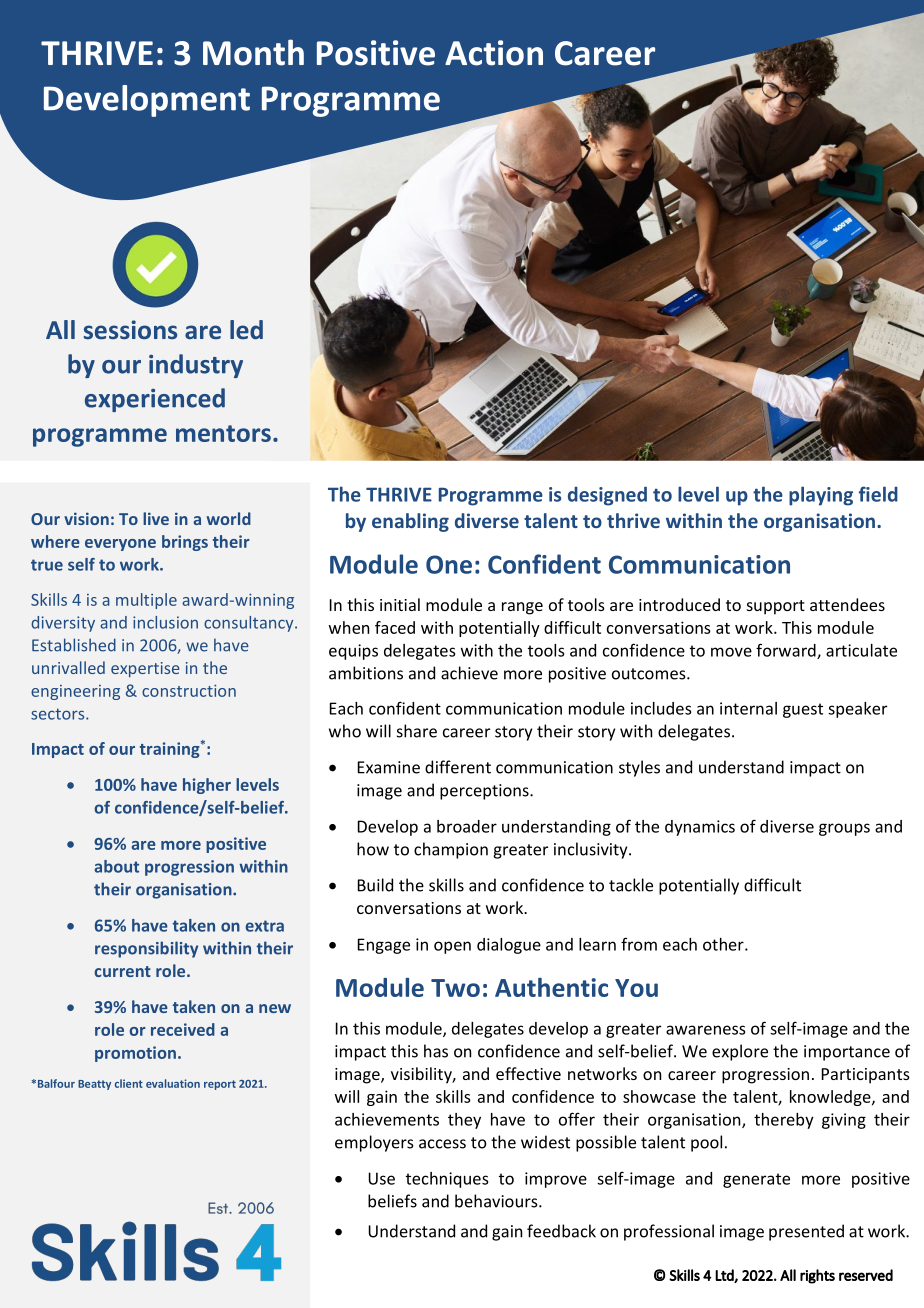 The height and width of the screenshot is (1308, 924). What do you see at coordinates (497, 1201) in the screenshot?
I see `behaviours` at bounding box center [497, 1201].
